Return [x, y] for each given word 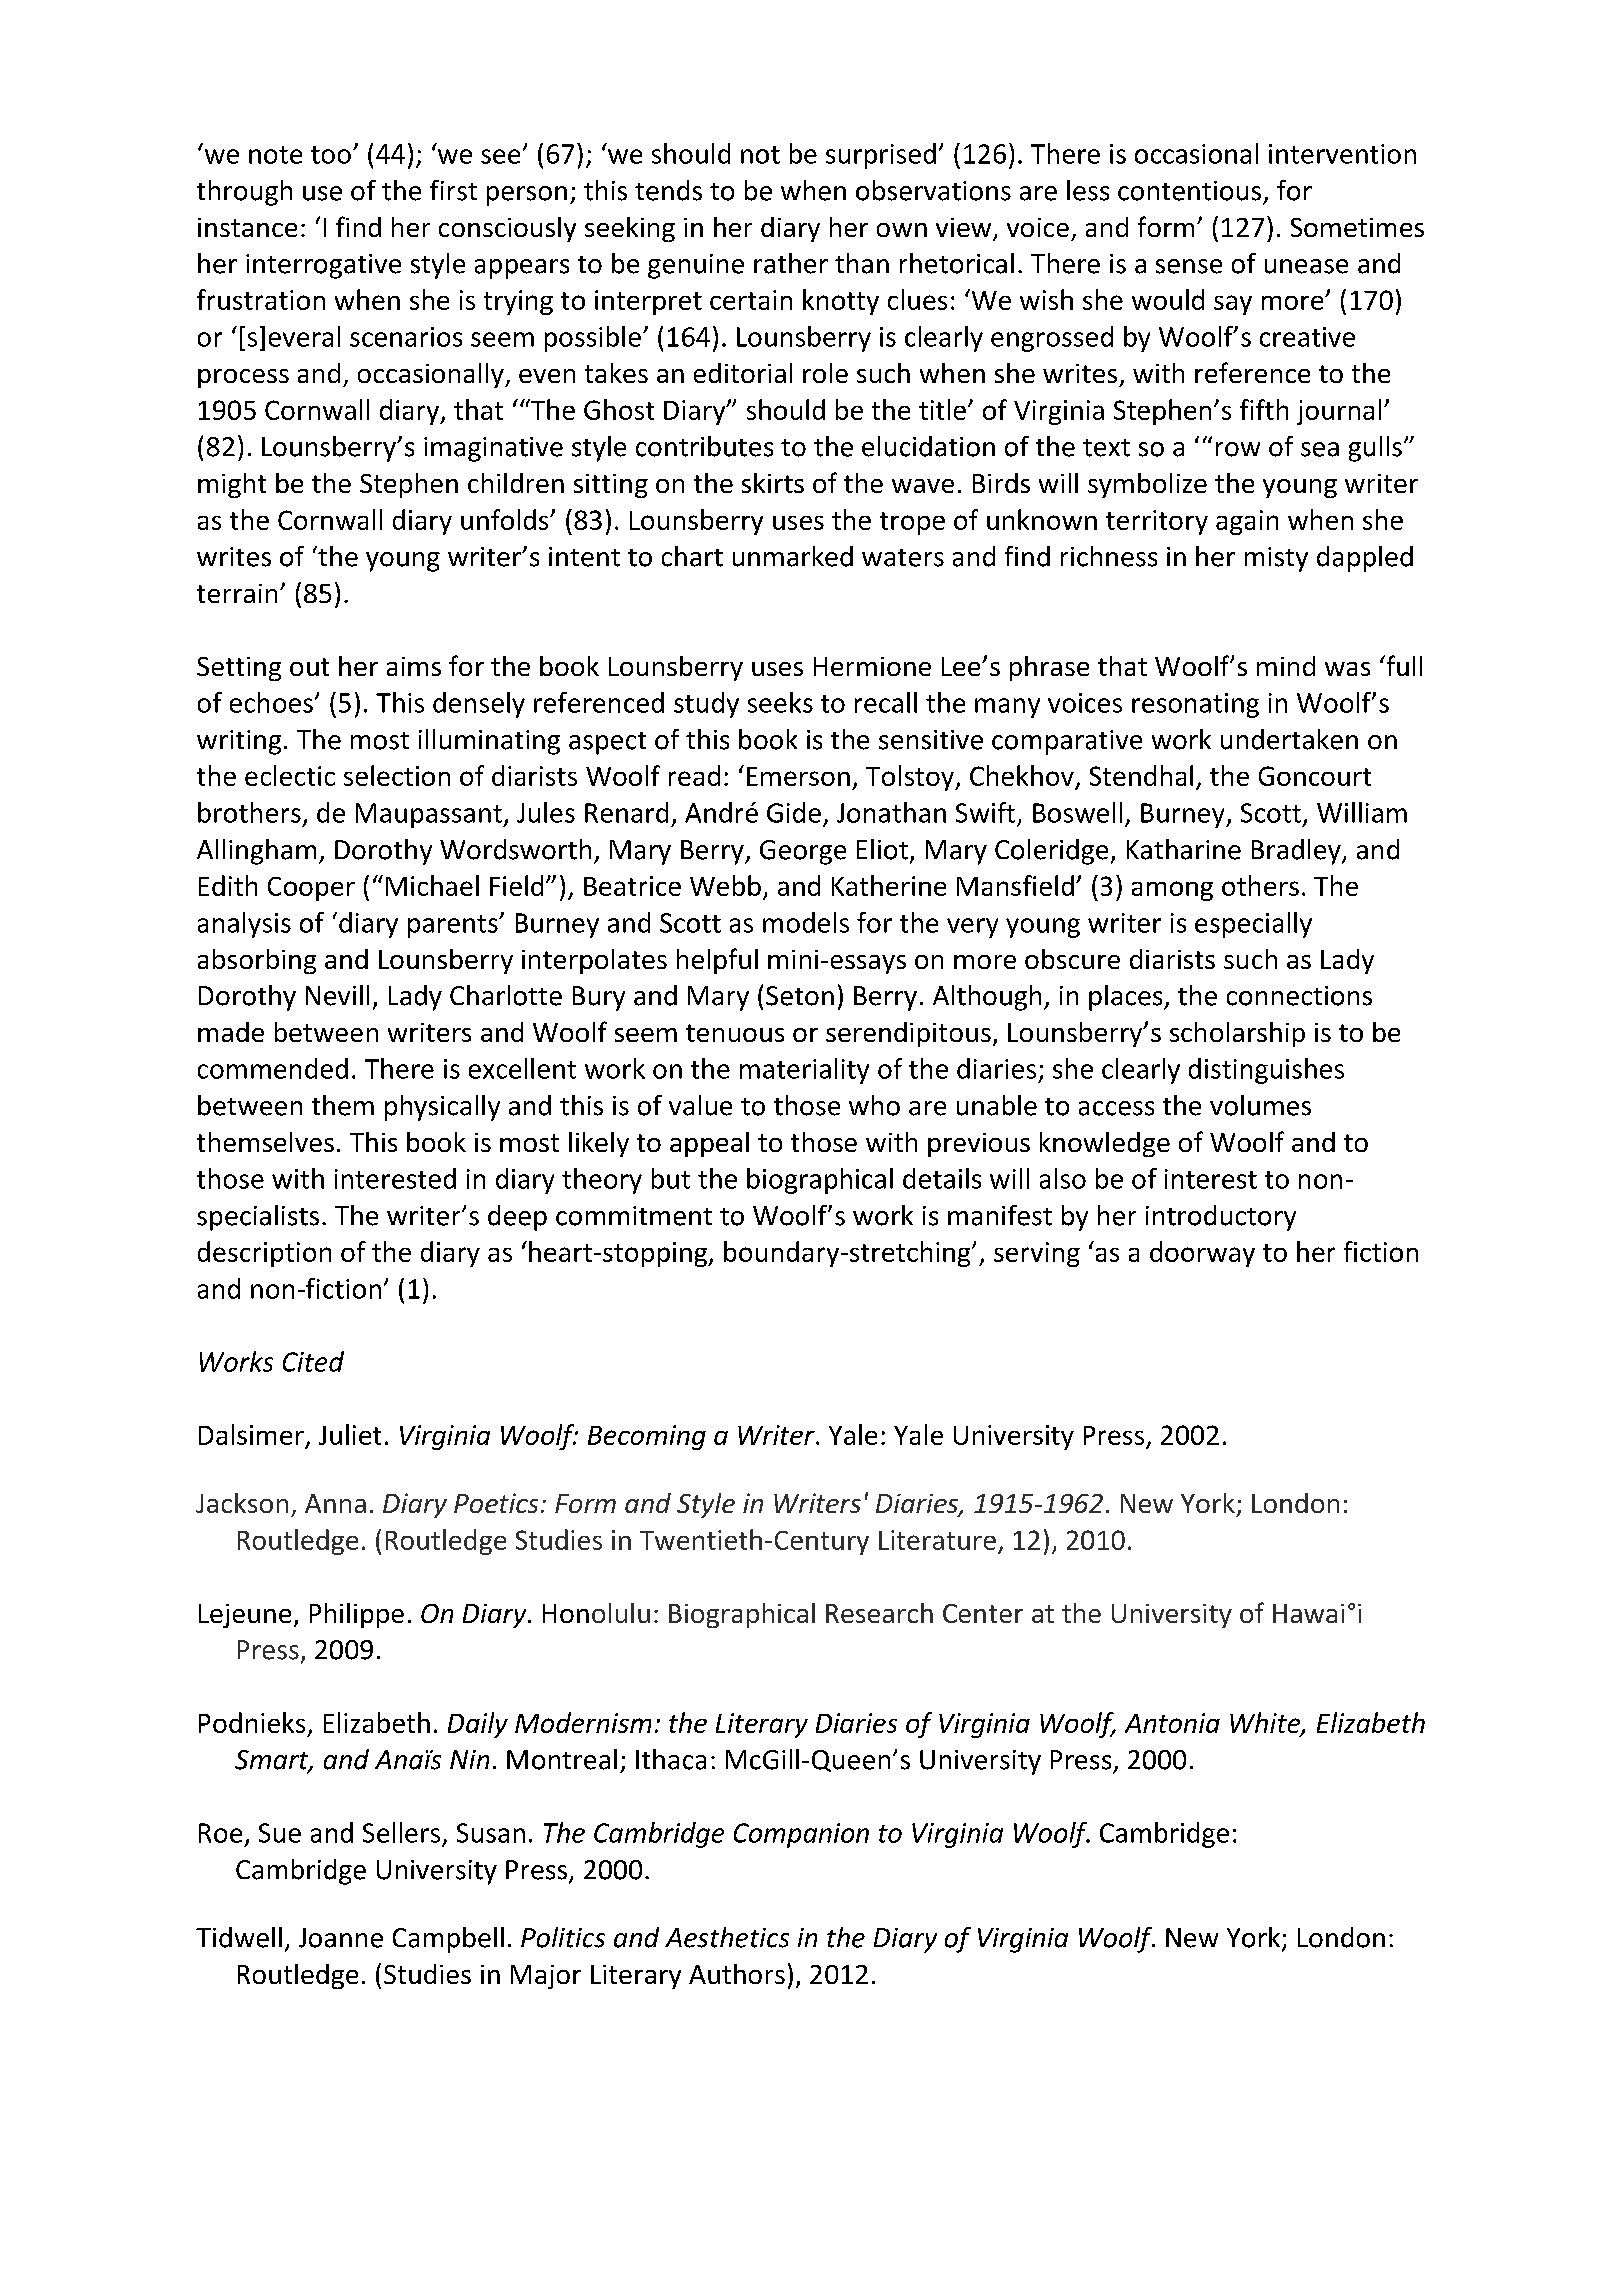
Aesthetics [727, 1937]
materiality [804, 1071]
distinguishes [1266, 1071]
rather [791, 263]
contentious [1189, 191]
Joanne [341, 1938]
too [331, 155]
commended [273, 1068]
